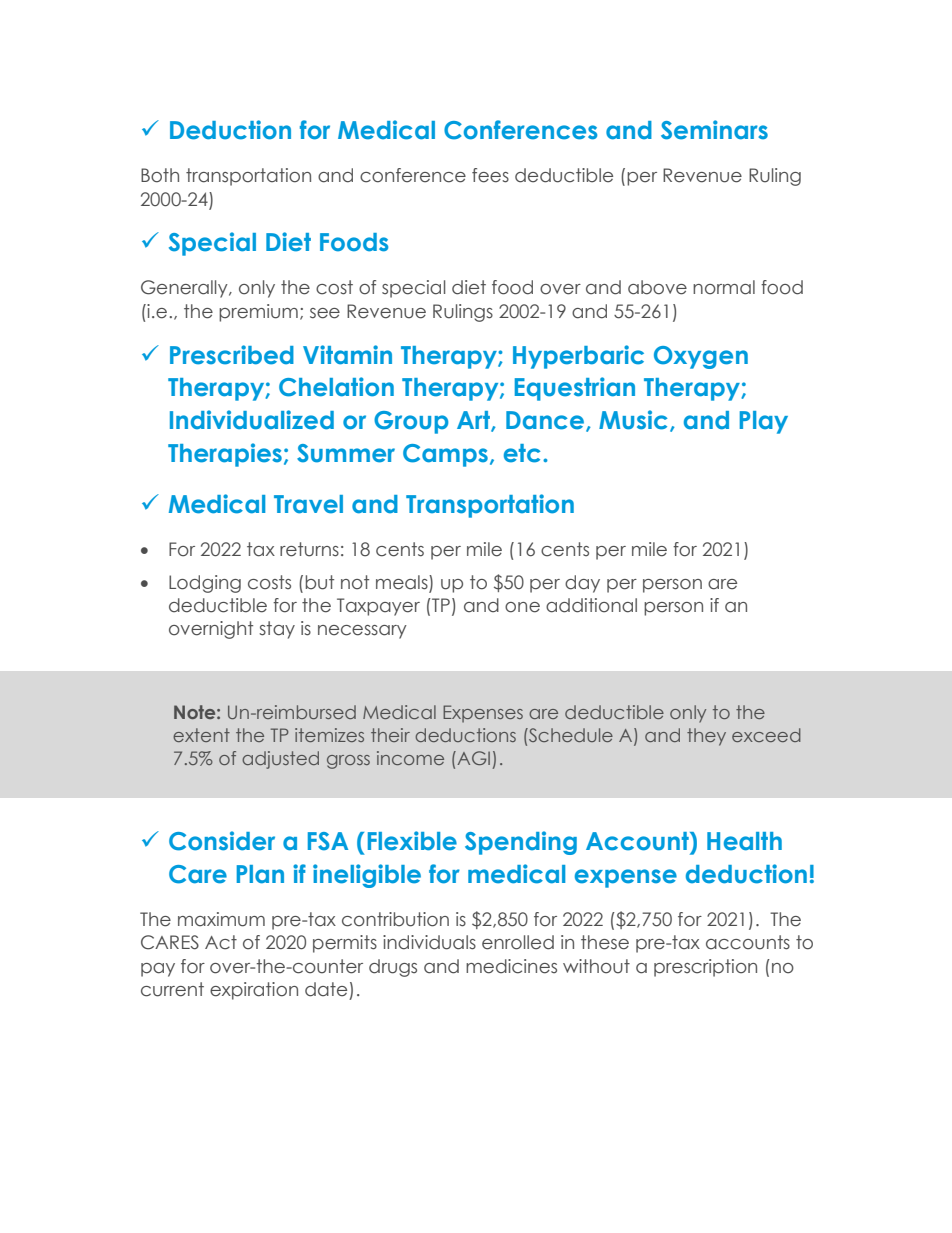 The width and height of the page is (952, 1233). What do you see at coordinates (714, 130) in the page?
I see `Seminars` at bounding box center [714, 130].
